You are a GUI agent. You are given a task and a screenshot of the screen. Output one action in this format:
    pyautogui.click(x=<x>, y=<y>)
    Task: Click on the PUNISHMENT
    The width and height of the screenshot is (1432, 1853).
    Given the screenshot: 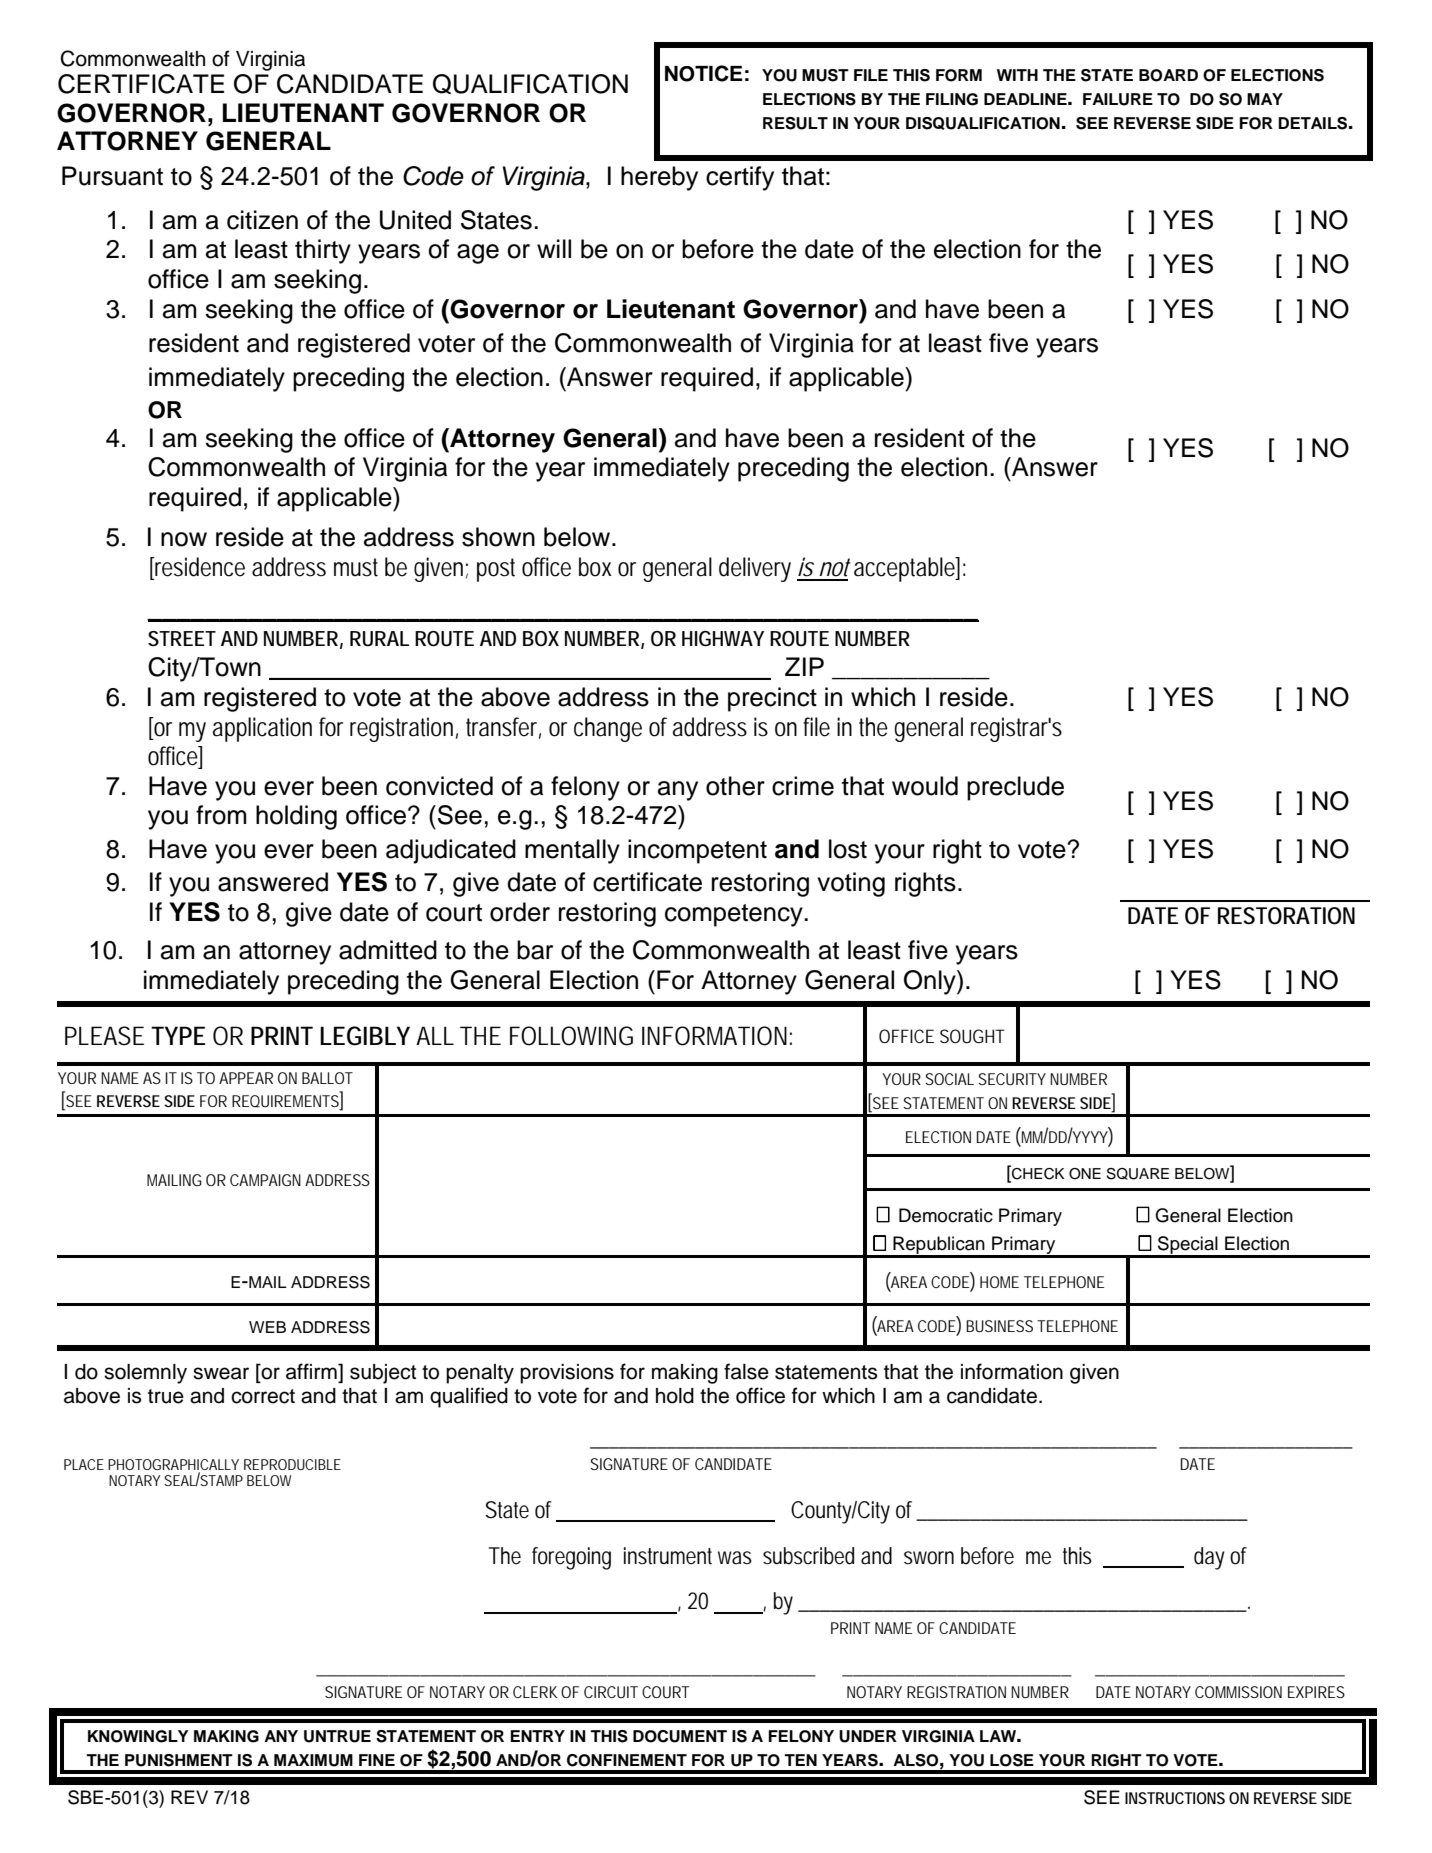 What is the action you would take?
    pyautogui.click(x=179, y=1760)
